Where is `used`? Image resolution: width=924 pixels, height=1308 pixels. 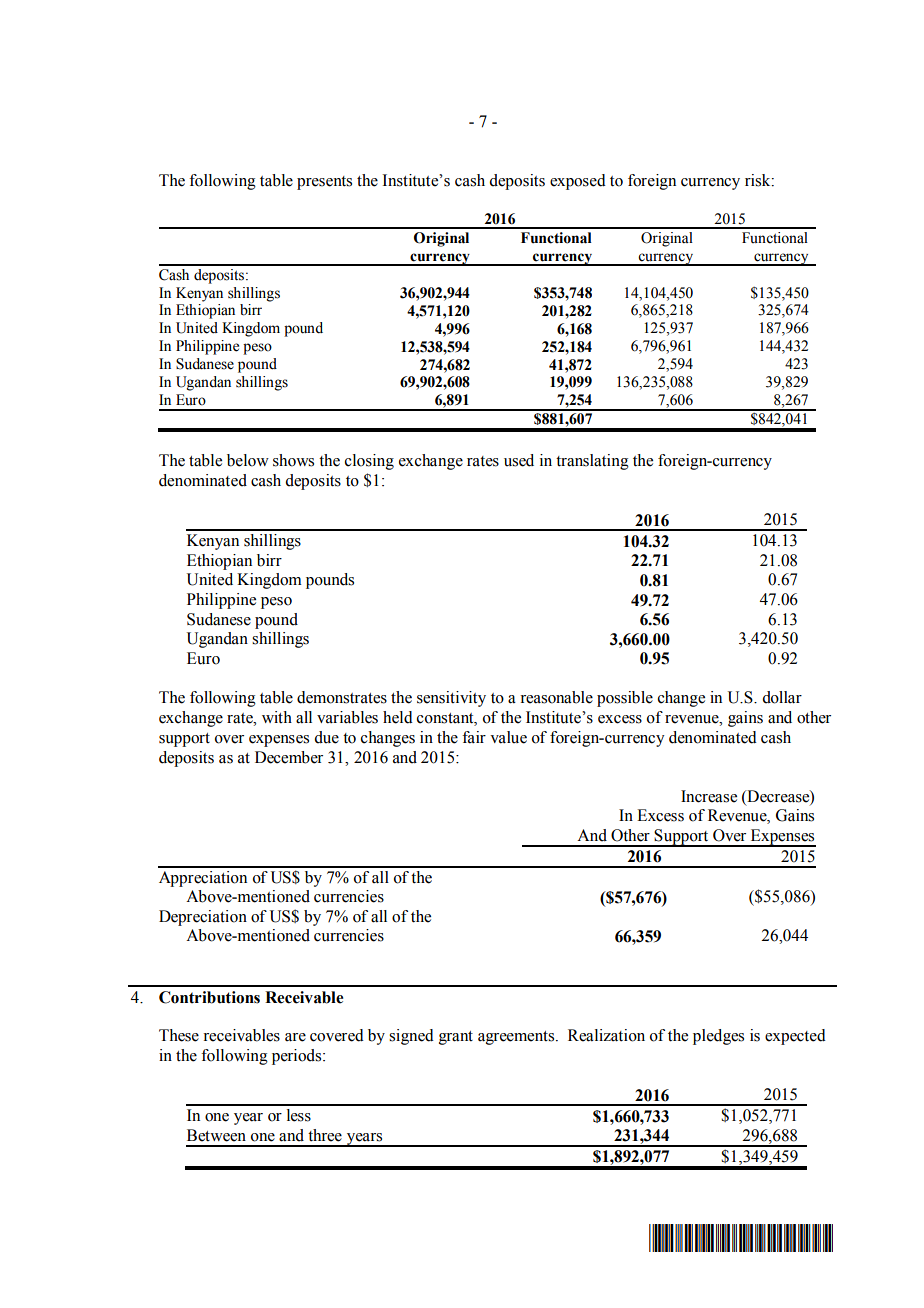
used is located at coordinates (519, 460).
